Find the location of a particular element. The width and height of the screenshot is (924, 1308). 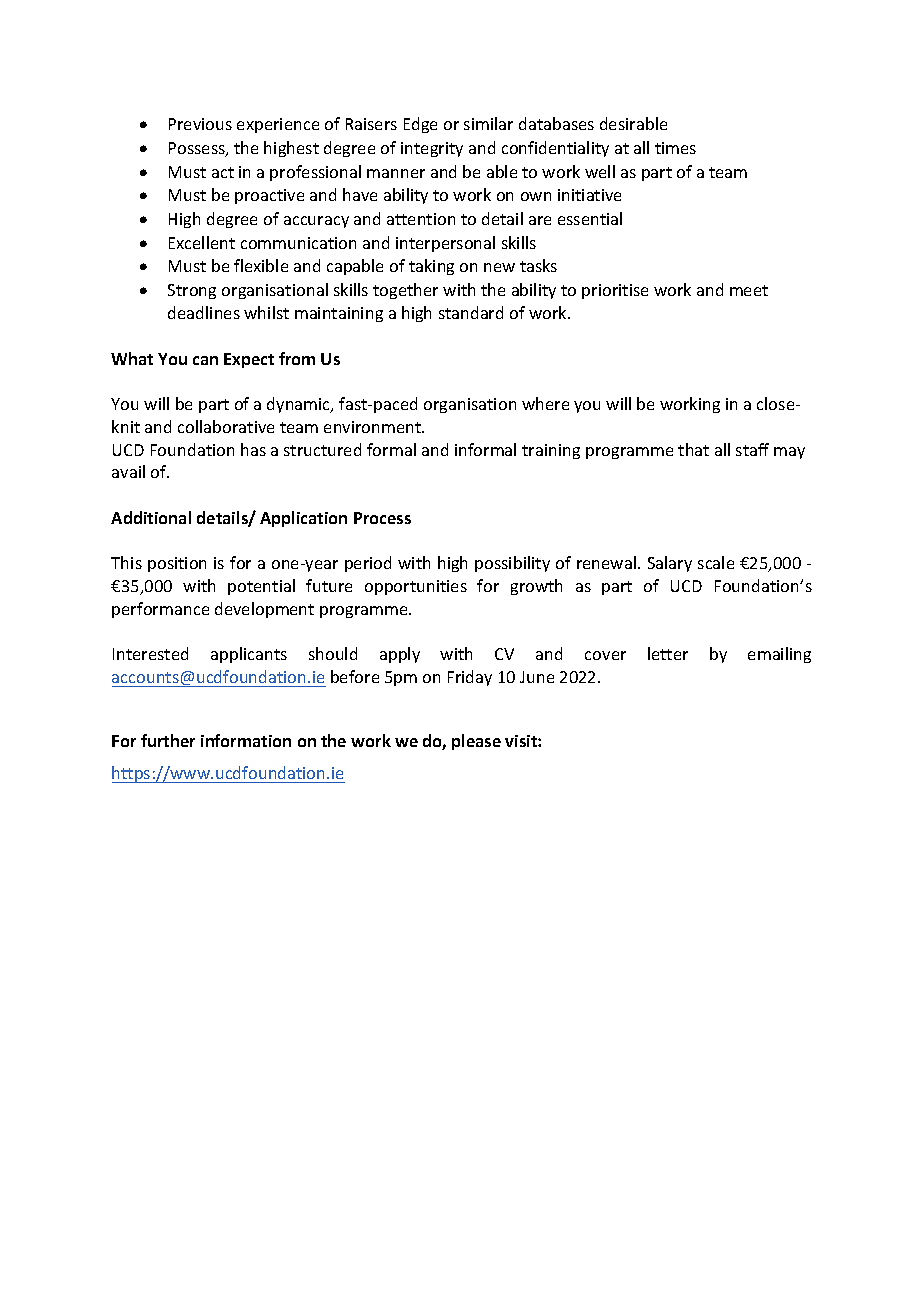

scale is located at coordinates (716, 562).
